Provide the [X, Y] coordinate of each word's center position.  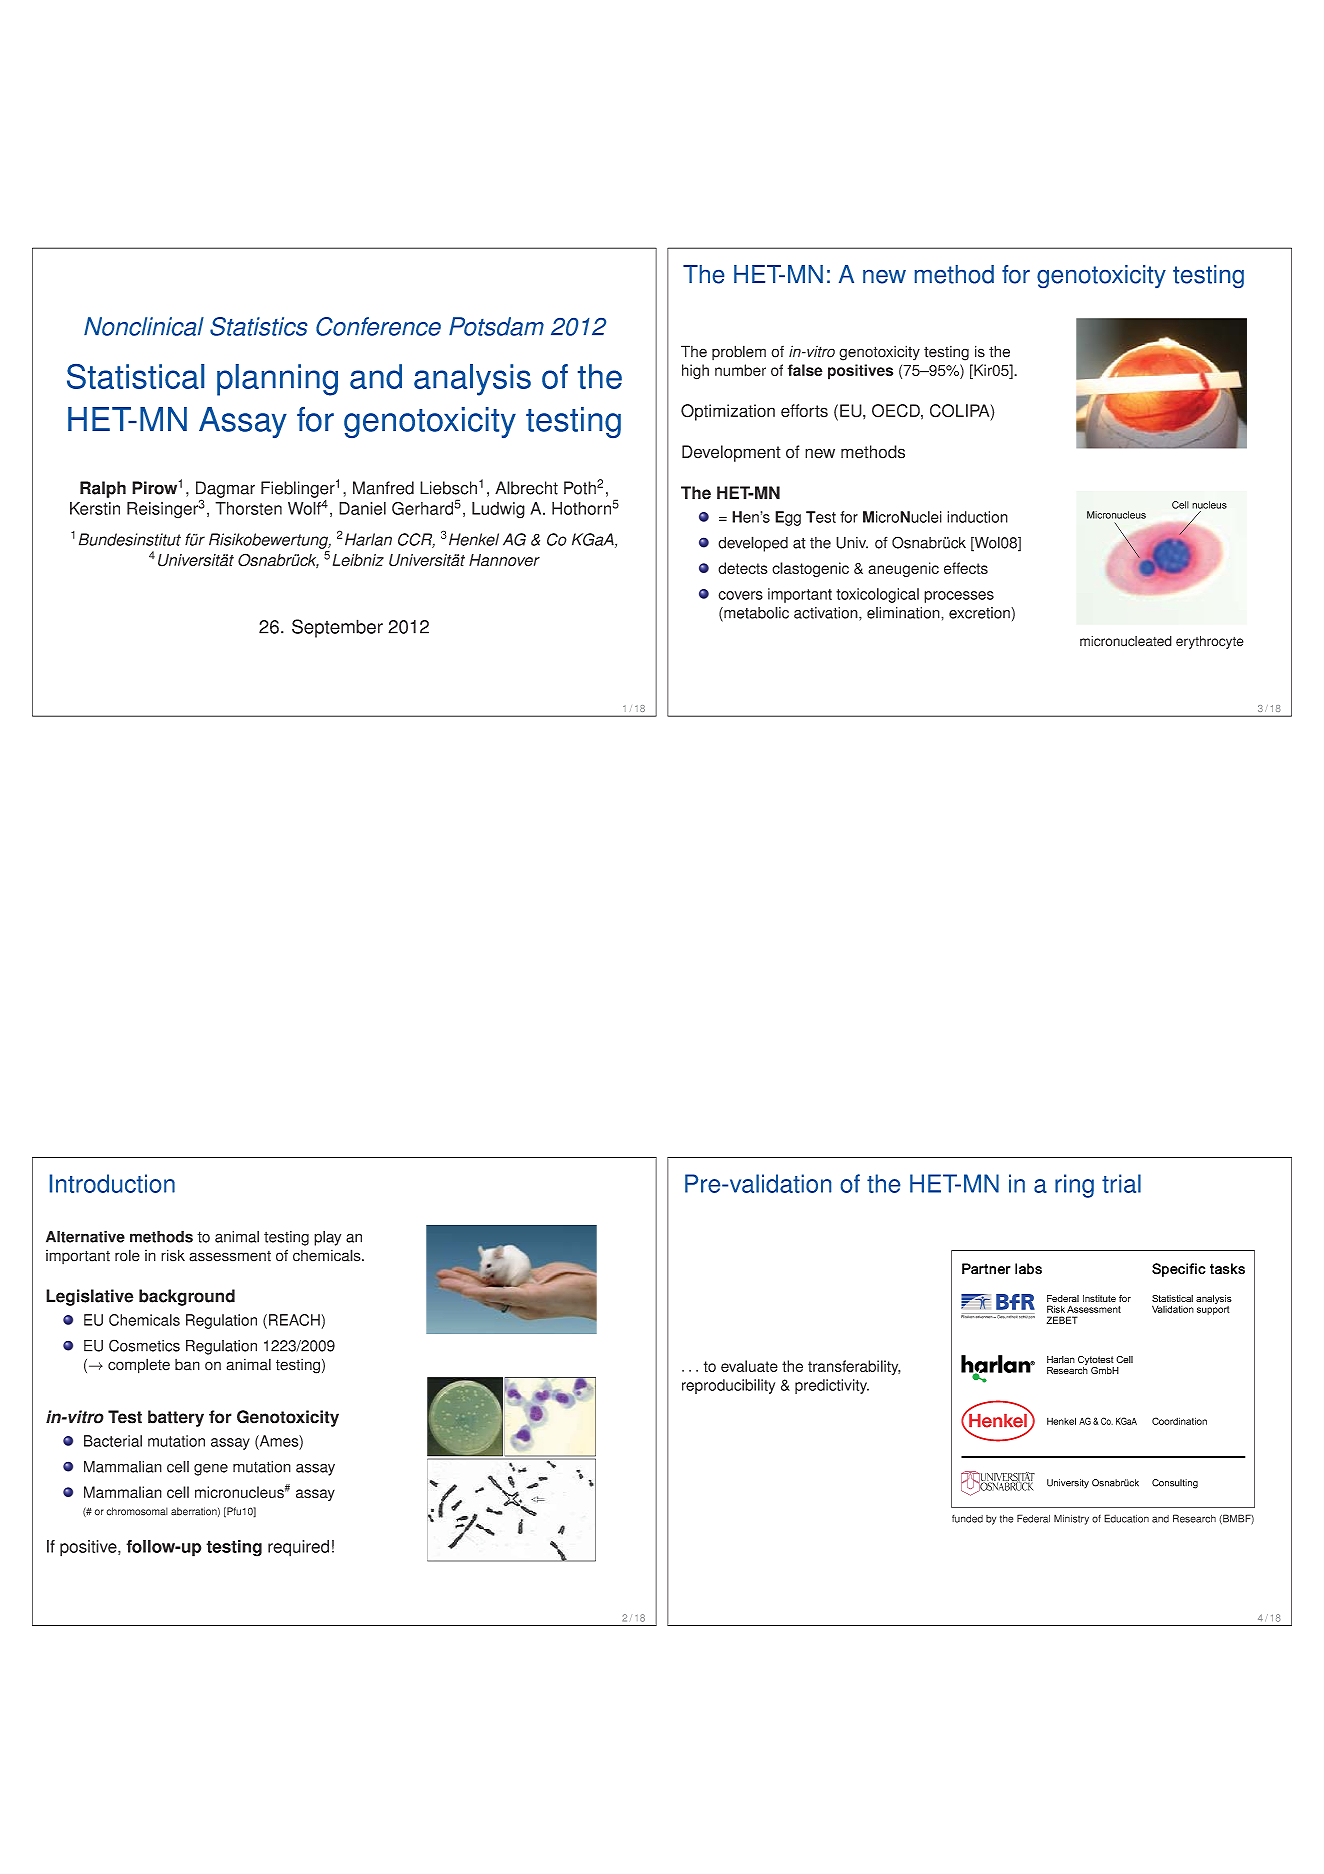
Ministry [1071, 1519]
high [695, 372]
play [327, 1238]
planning [277, 380]
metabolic [755, 614]
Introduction [112, 1183]
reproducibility [728, 1386]
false [805, 370]
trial [1121, 1183]
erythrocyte [1210, 642]
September [337, 628]
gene [211, 1470]
